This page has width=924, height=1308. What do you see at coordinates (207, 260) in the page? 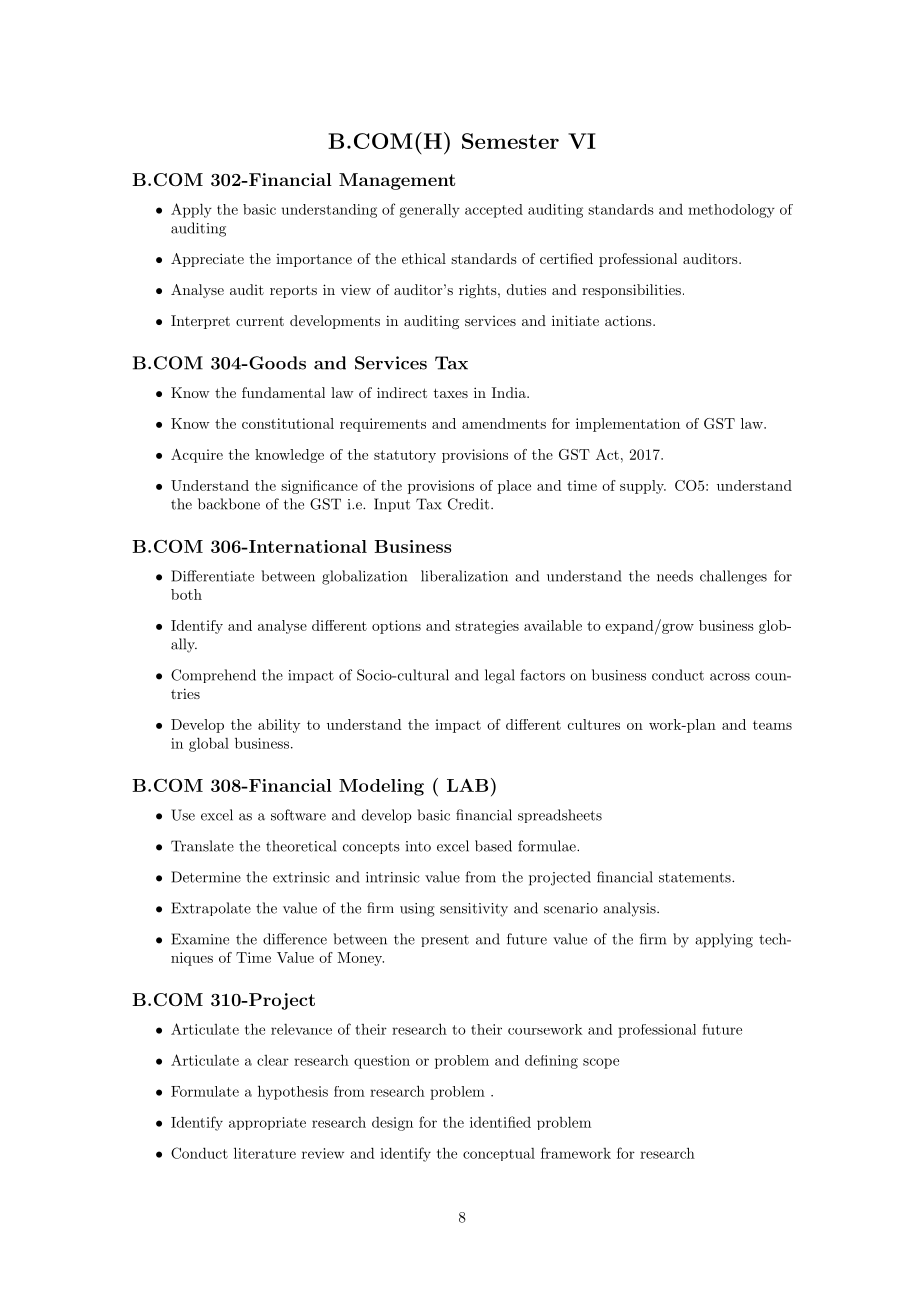
I see `Appreciate` at bounding box center [207, 260].
